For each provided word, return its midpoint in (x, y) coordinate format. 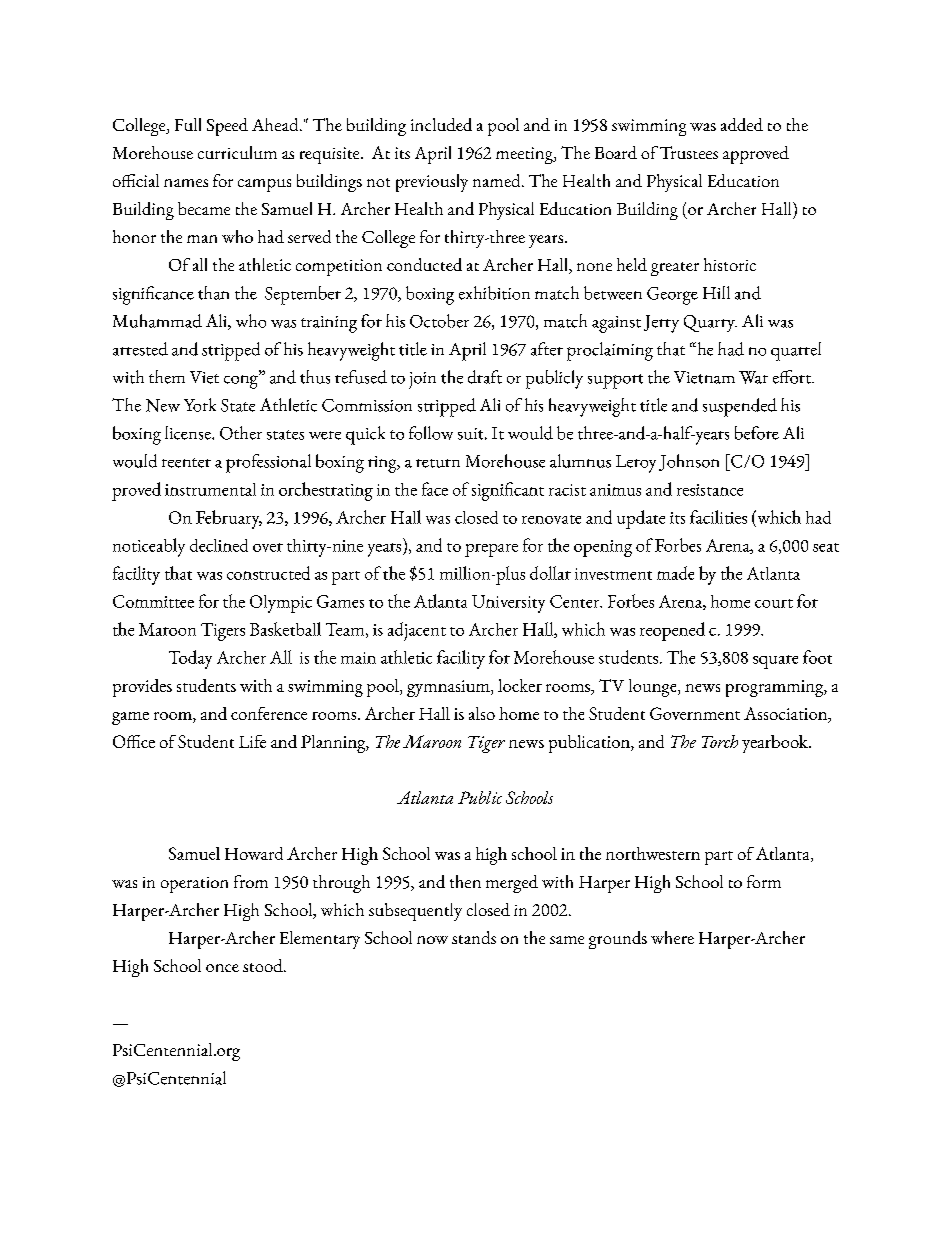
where (672, 937)
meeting (525, 155)
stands (474, 937)
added (742, 124)
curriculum (237, 152)
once (222, 968)
